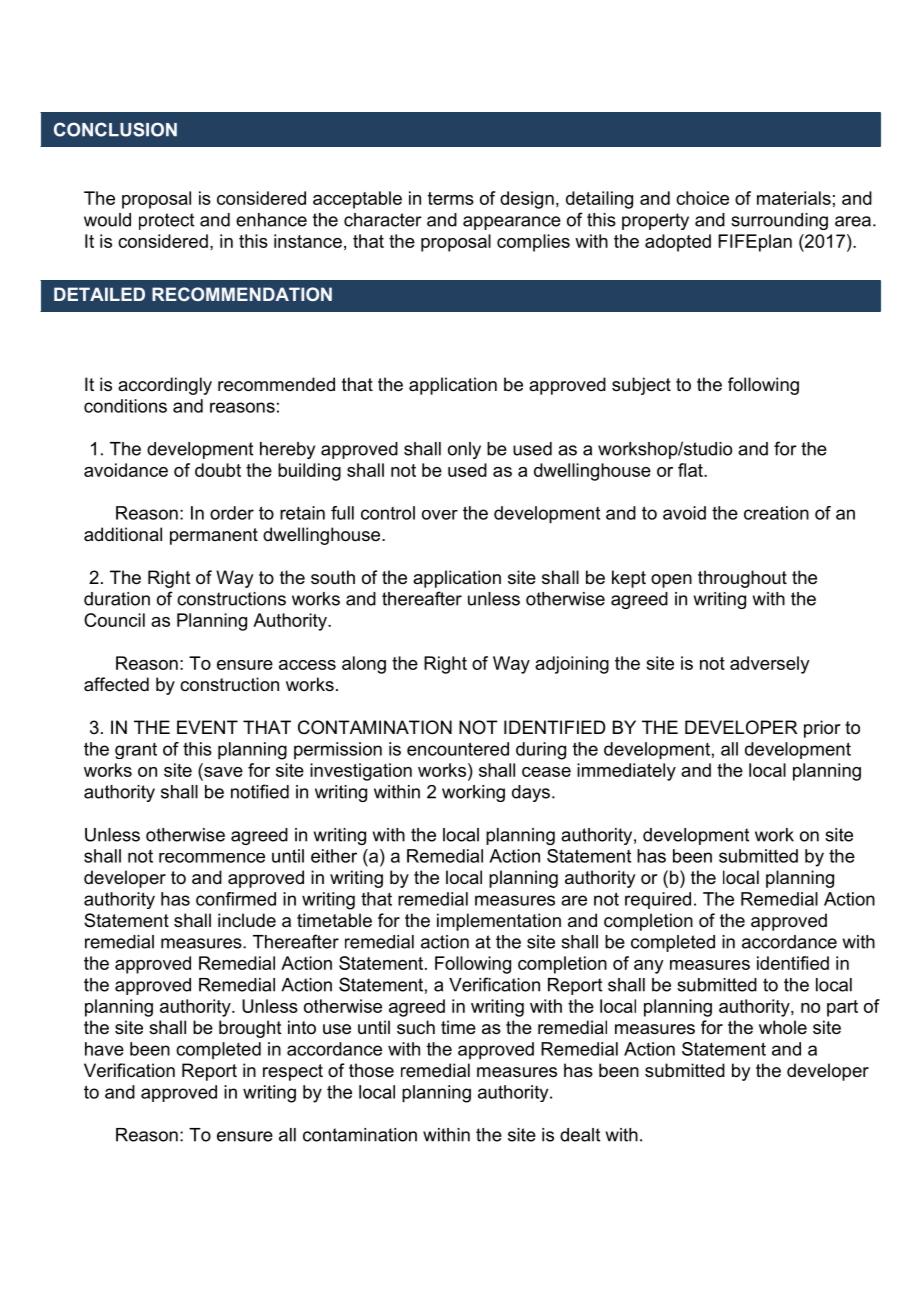 The height and width of the page is (1308, 924). What do you see at coordinates (115, 129) in the page?
I see `CONCLUSION` at bounding box center [115, 129].
